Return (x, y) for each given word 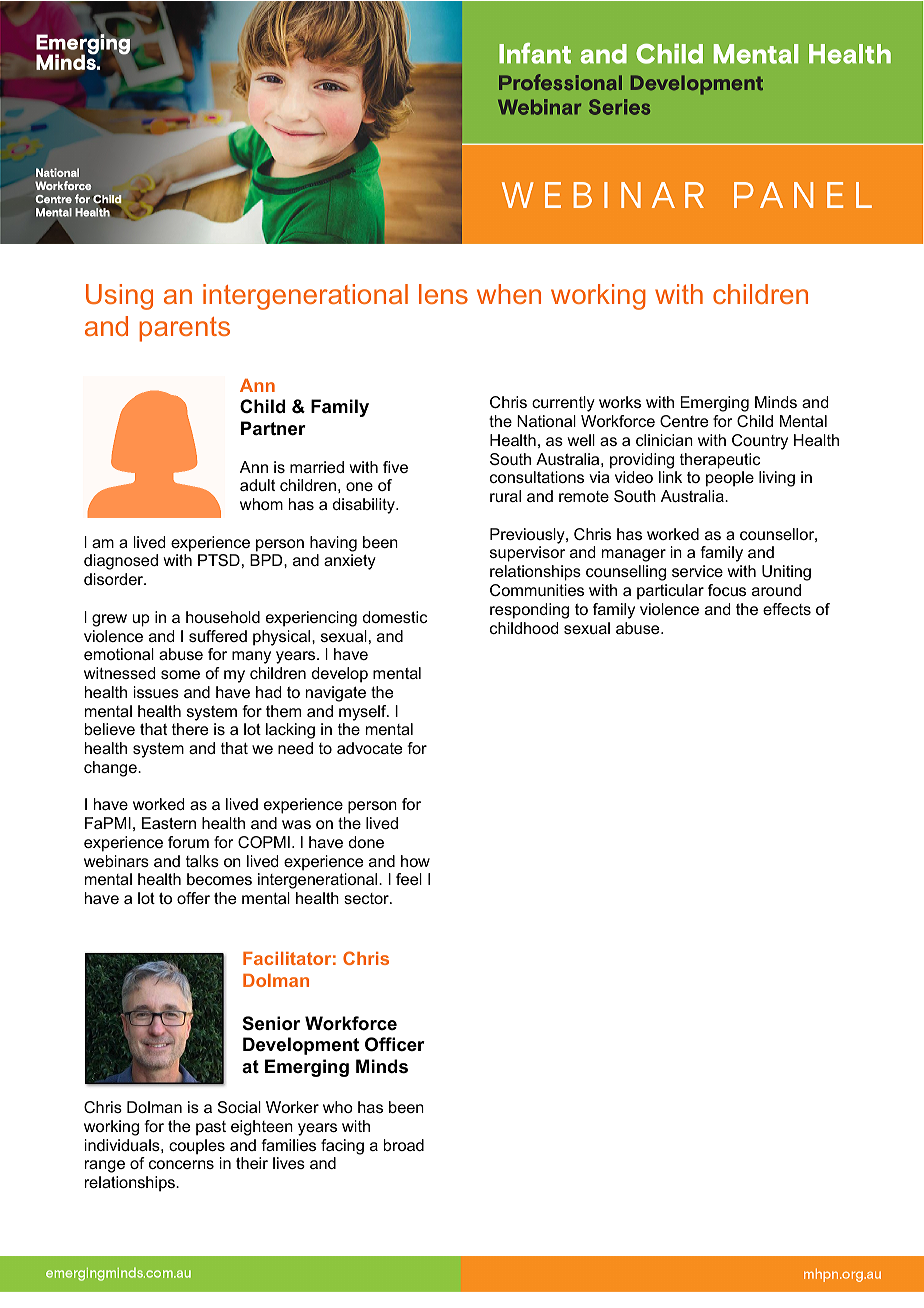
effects (787, 609)
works (620, 402)
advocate (369, 748)
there (190, 729)
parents (184, 329)
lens (443, 294)
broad (404, 1145)
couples (197, 1147)
